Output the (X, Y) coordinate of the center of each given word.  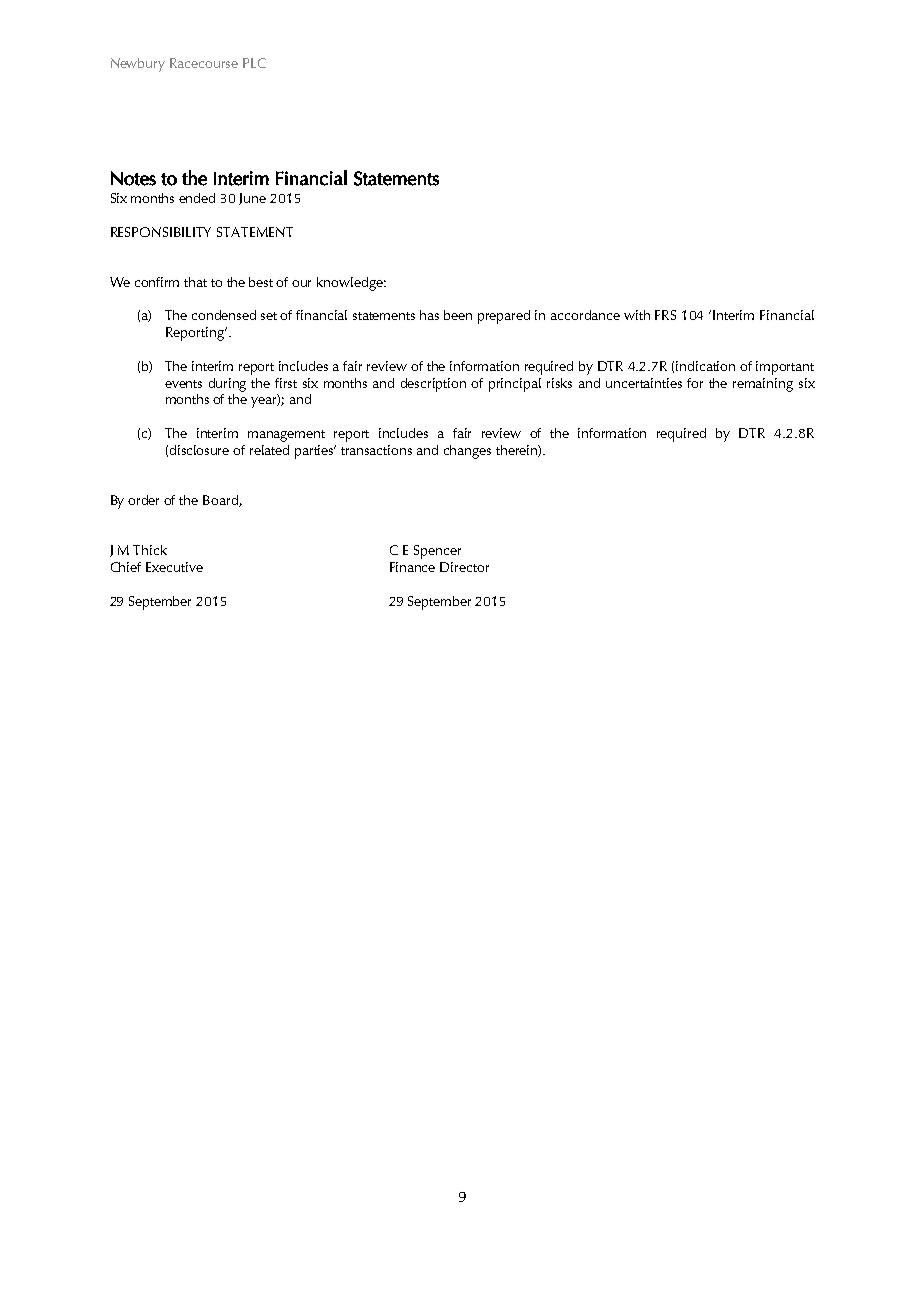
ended (197, 198)
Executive (174, 567)
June (252, 199)
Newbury (138, 65)
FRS (665, 315)
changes (467, 452)
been (458, 315)
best (261, 282)
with (637, 315)
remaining (763, 385)
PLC (254, 63)
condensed (224, 315)
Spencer (437, 552)
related (269, 450)
